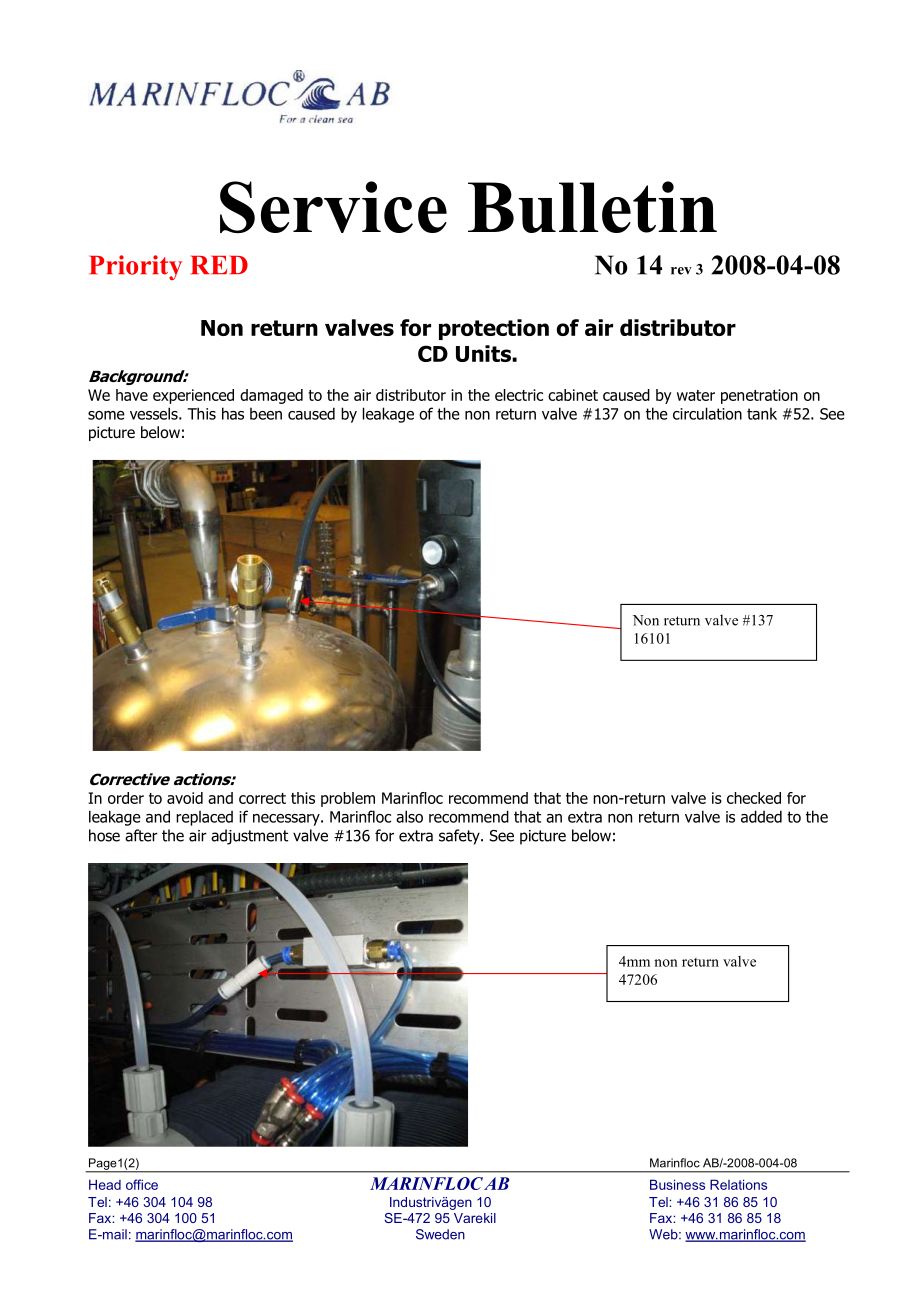 The width and height of the screenshot is (924, 1308). I want to click on electric, so click(519, 395).
